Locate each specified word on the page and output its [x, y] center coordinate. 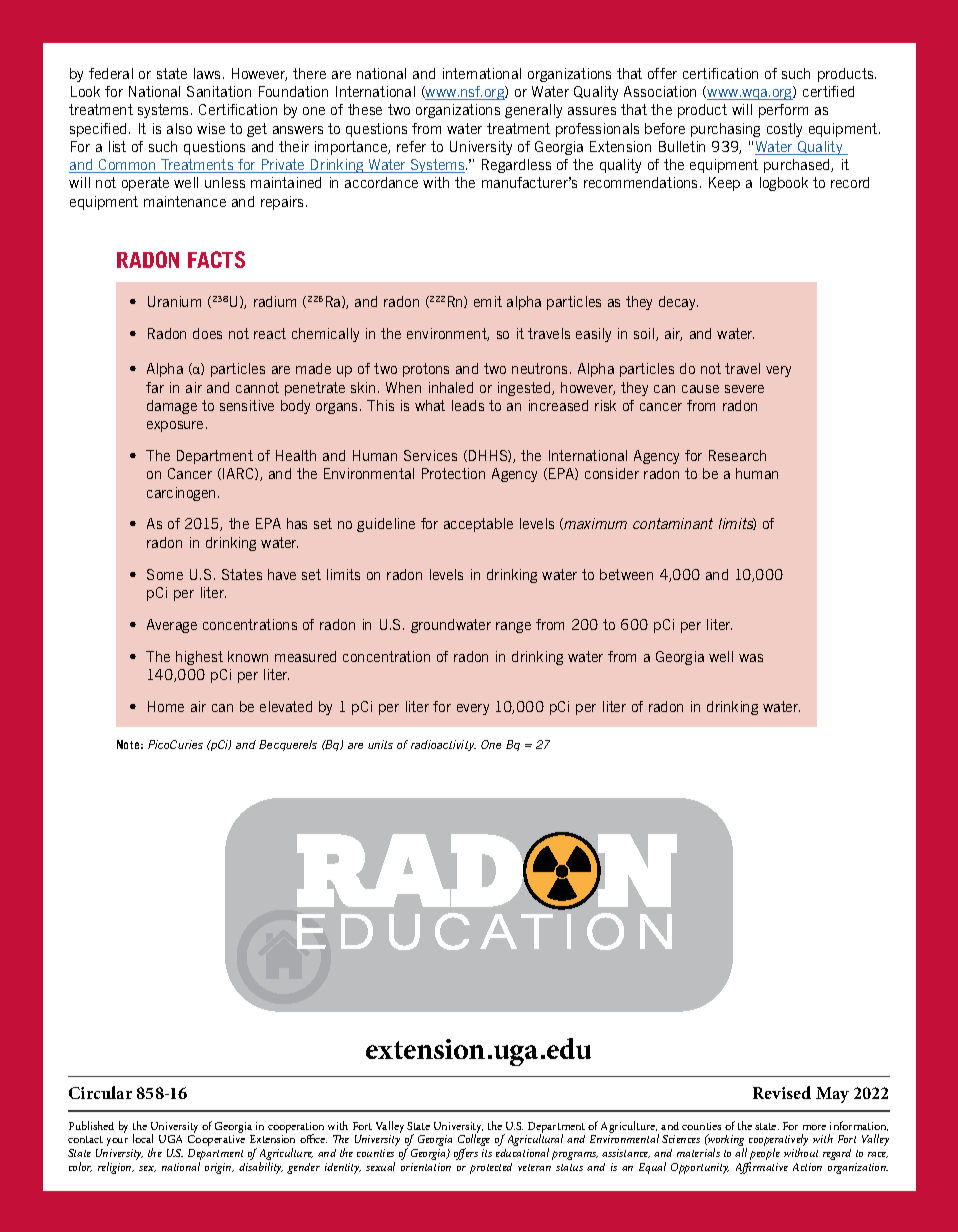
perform [783, 111]
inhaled [451, 387]
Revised [782, 1092]
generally [533, 111]
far [155, 387]
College [474, 1141]
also [179, 128]
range [513, 627]
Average [172, 626]
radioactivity [443, 745]
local [143, 1138]
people [764, 1155]
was [751, 658]
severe [744, 389]
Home [166, 706]
